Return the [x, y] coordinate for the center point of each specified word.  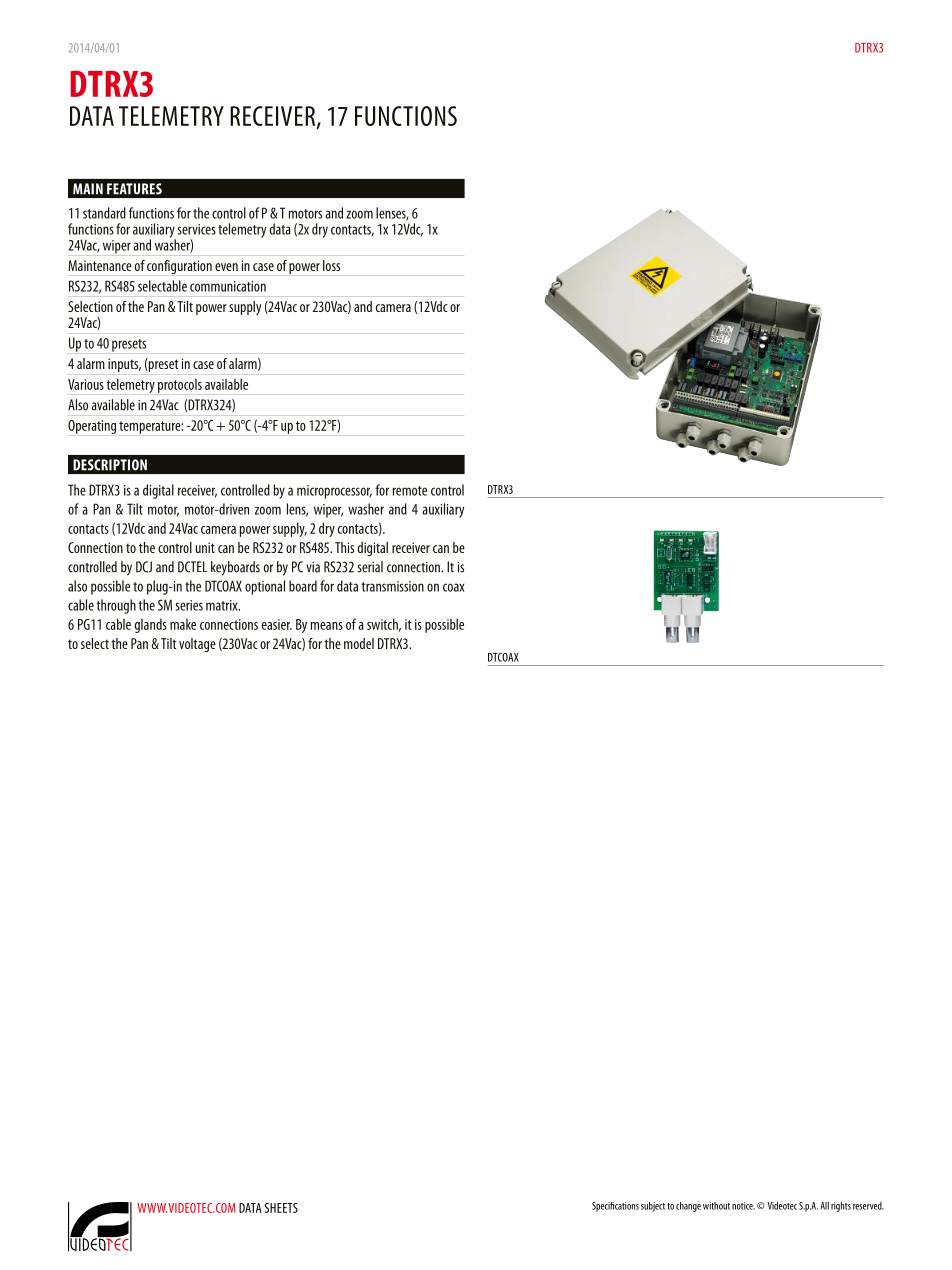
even [226, 267]
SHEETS [281, 1208]
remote [410, 491]
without [716, 1206]
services [197, 229]
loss [331, 265]
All [824, 1206]
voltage [197, 645]
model [359, 643]
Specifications [615, 1207]
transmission [392, 586]
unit [205, 547]
